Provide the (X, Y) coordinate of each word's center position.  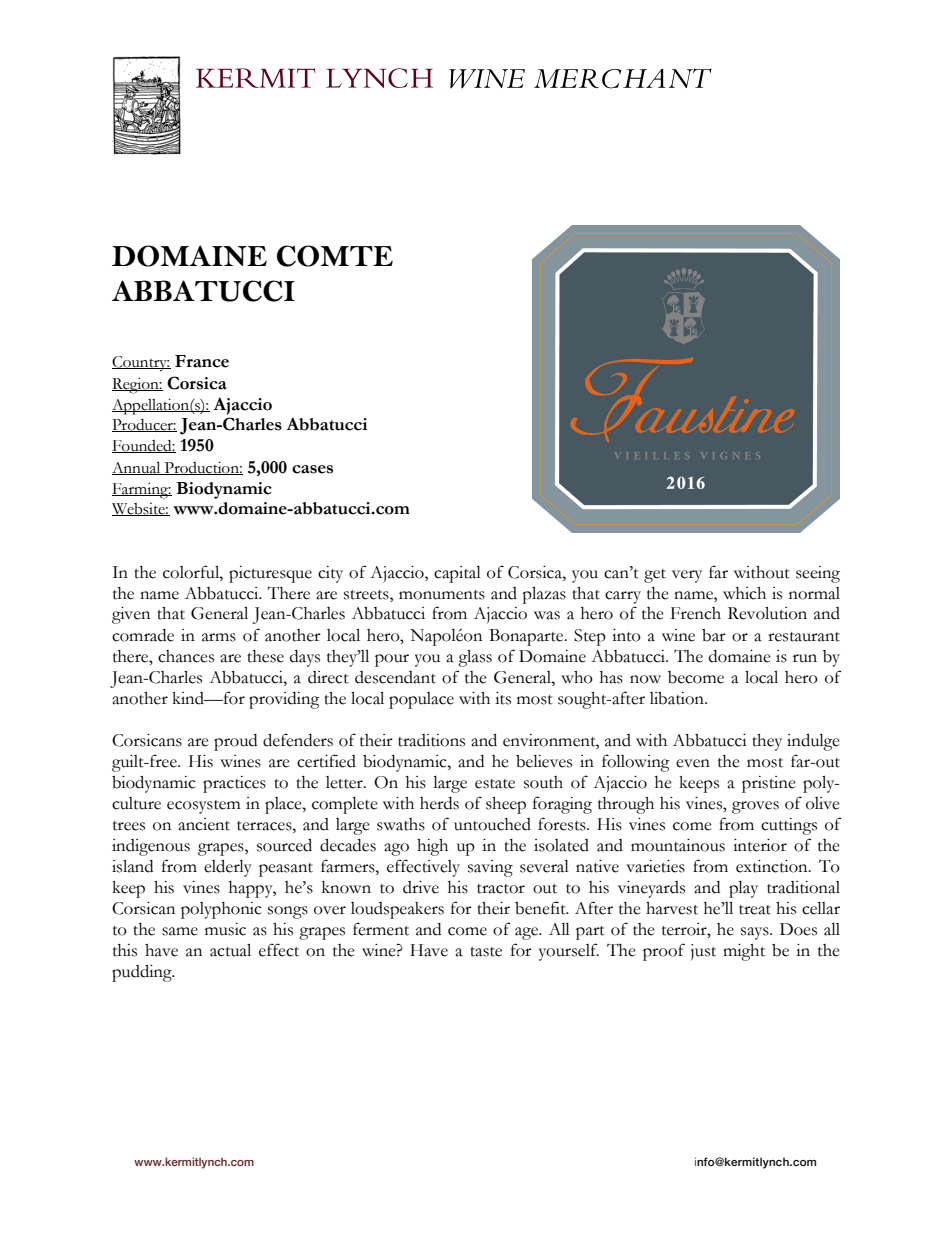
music (225, 929)
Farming (141, 491)
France (202, 361)
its (503, 698)
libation (678, 698)
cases (312, 469)
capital (457, 574)
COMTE (335, 256)
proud (235, 742)
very (687, 576)
